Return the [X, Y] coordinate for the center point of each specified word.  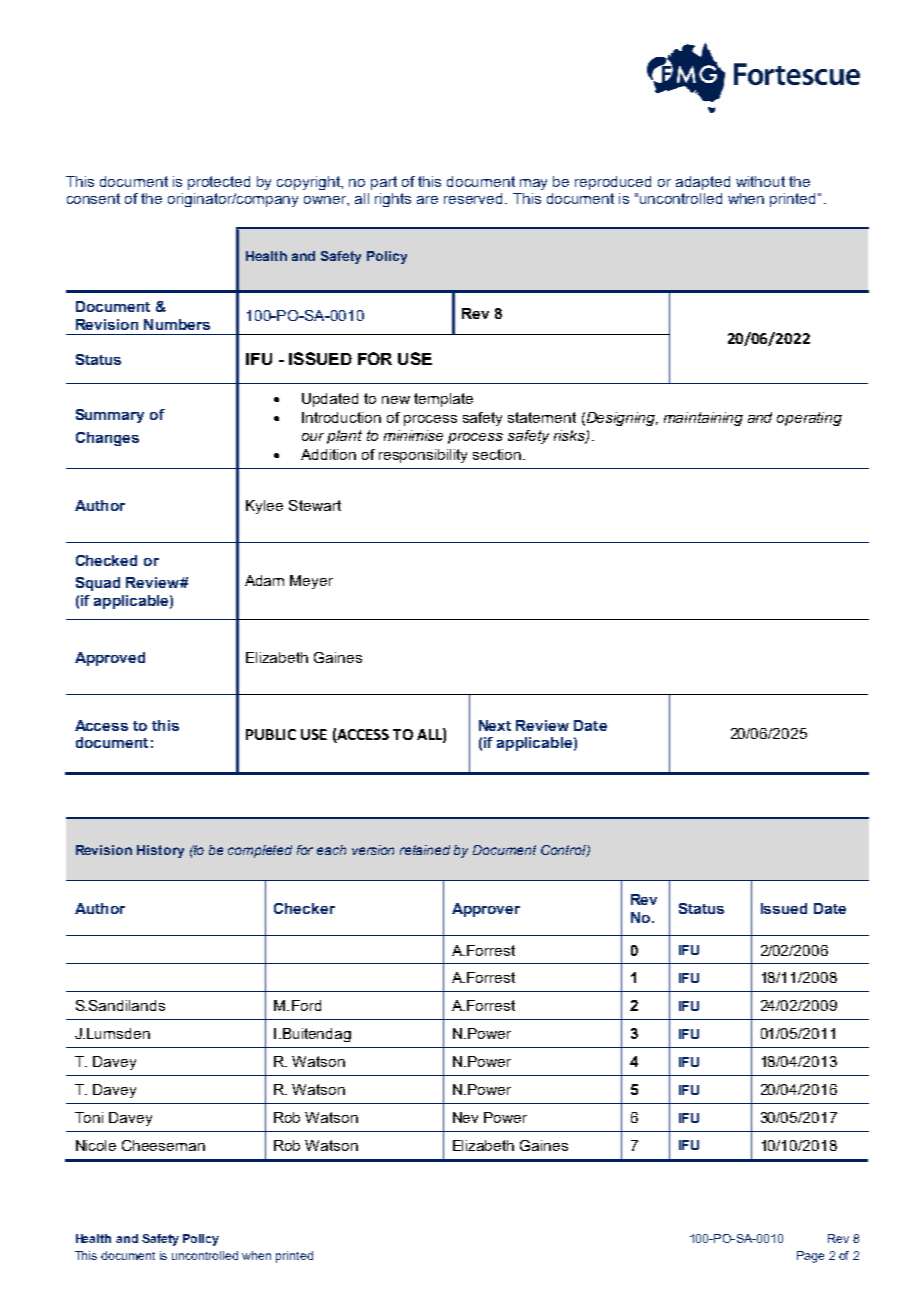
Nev [465, 1117]
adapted [703, 183]
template [443, 400]
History [160, 851]
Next [495, 725]
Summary [110, 416]
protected [219, 183]
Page [810, 1257]
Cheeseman [163, 1145]
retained [425, 850]
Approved [110, 659]
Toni [89, 1117]
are [427, 200]
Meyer [311, 582]
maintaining [703, 419]
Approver [486, 910]
